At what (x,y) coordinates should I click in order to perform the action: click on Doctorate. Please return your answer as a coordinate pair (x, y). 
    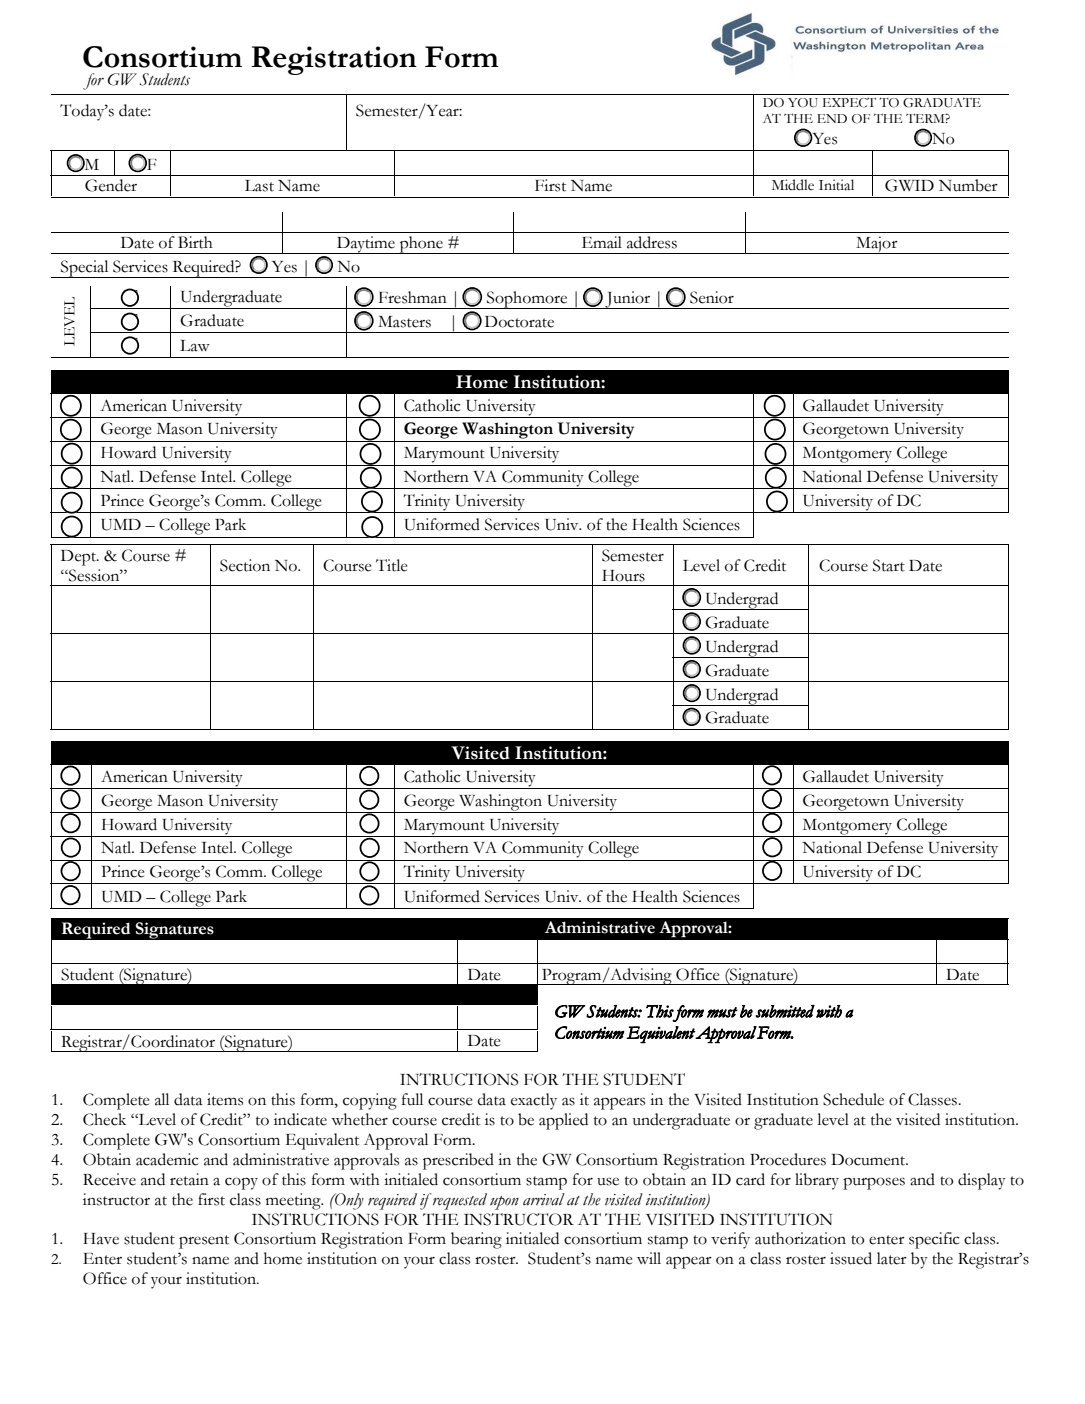
    Looking at the image, I should click on (519, 322).
